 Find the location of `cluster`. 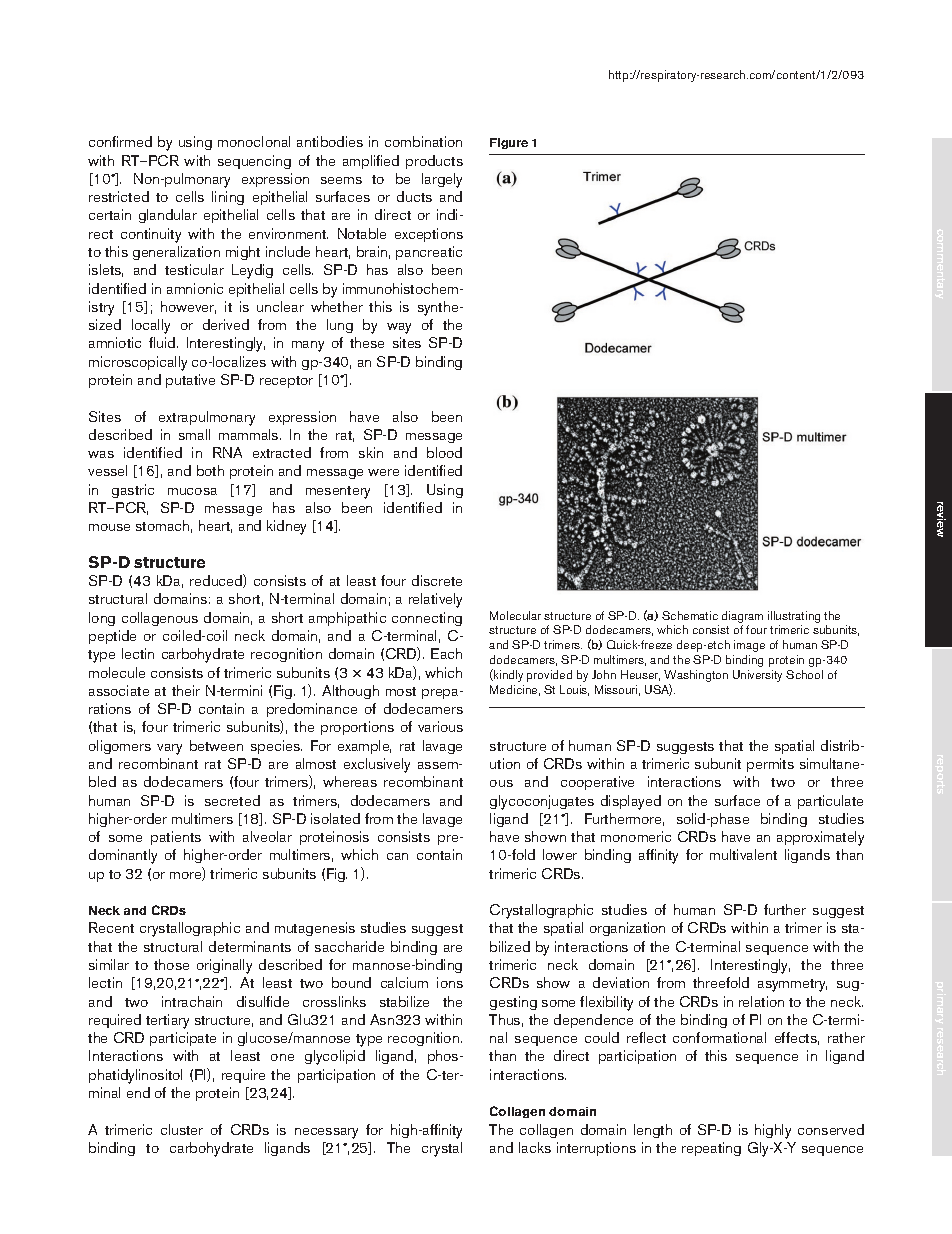

cluster is located at coordinates (182, 1129).
